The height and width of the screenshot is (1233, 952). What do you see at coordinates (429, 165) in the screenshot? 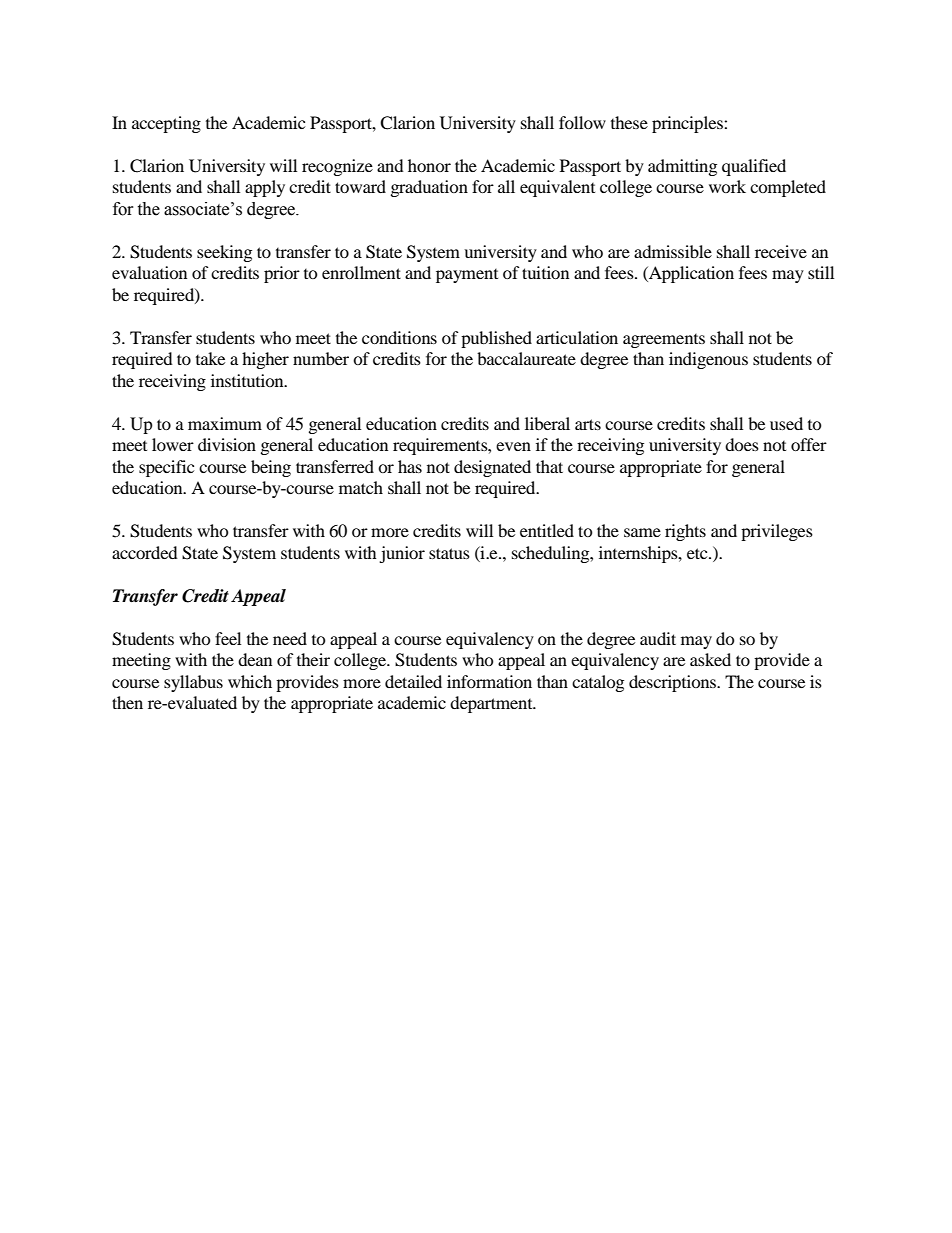
I see `honor` at bounding box center [429, 165].
